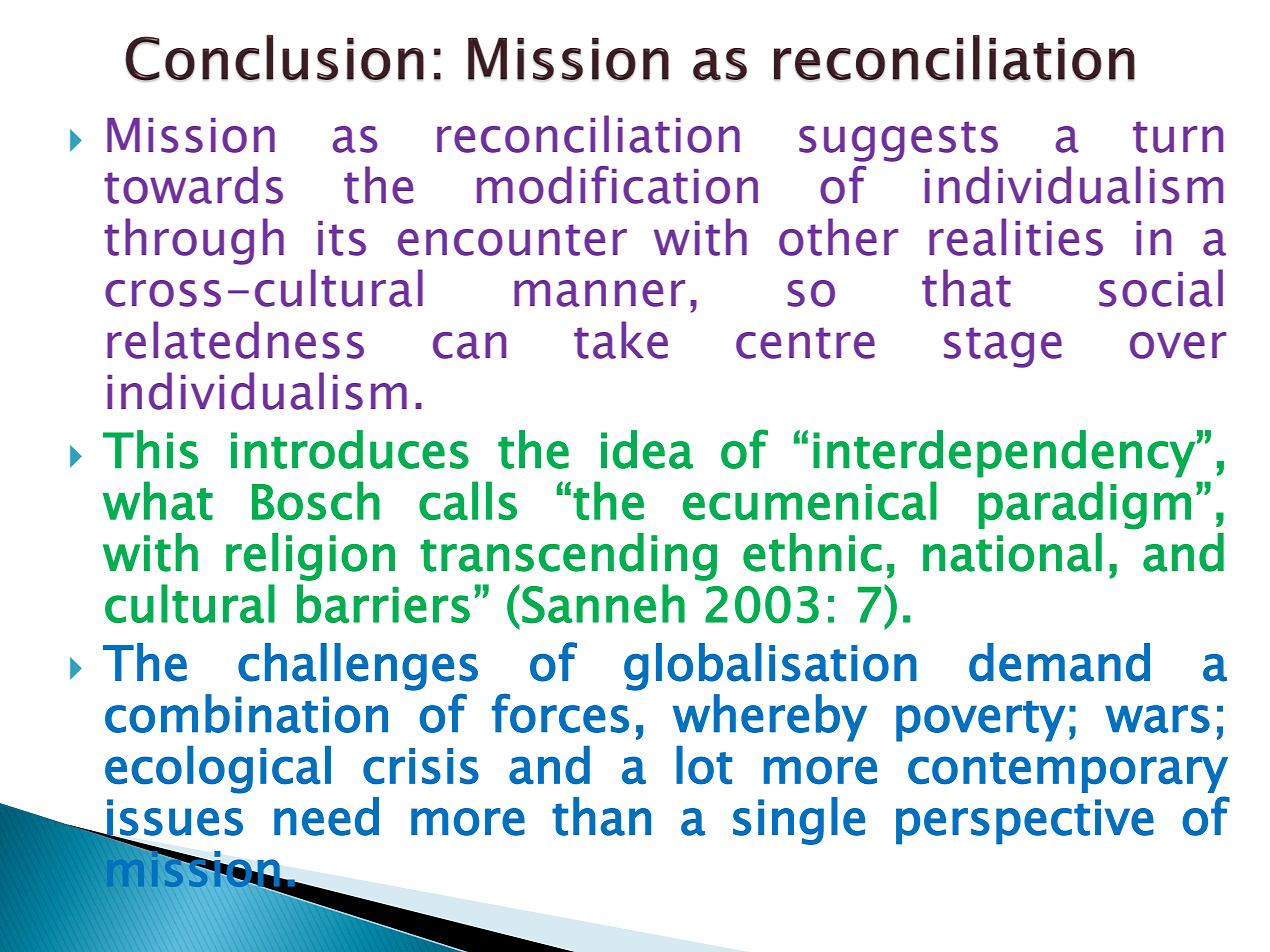 The width and height of the screenshot is (1270, 952). Describe the element at coordinates (358, 667) in the screenshot. I see `challenges` at that location.
